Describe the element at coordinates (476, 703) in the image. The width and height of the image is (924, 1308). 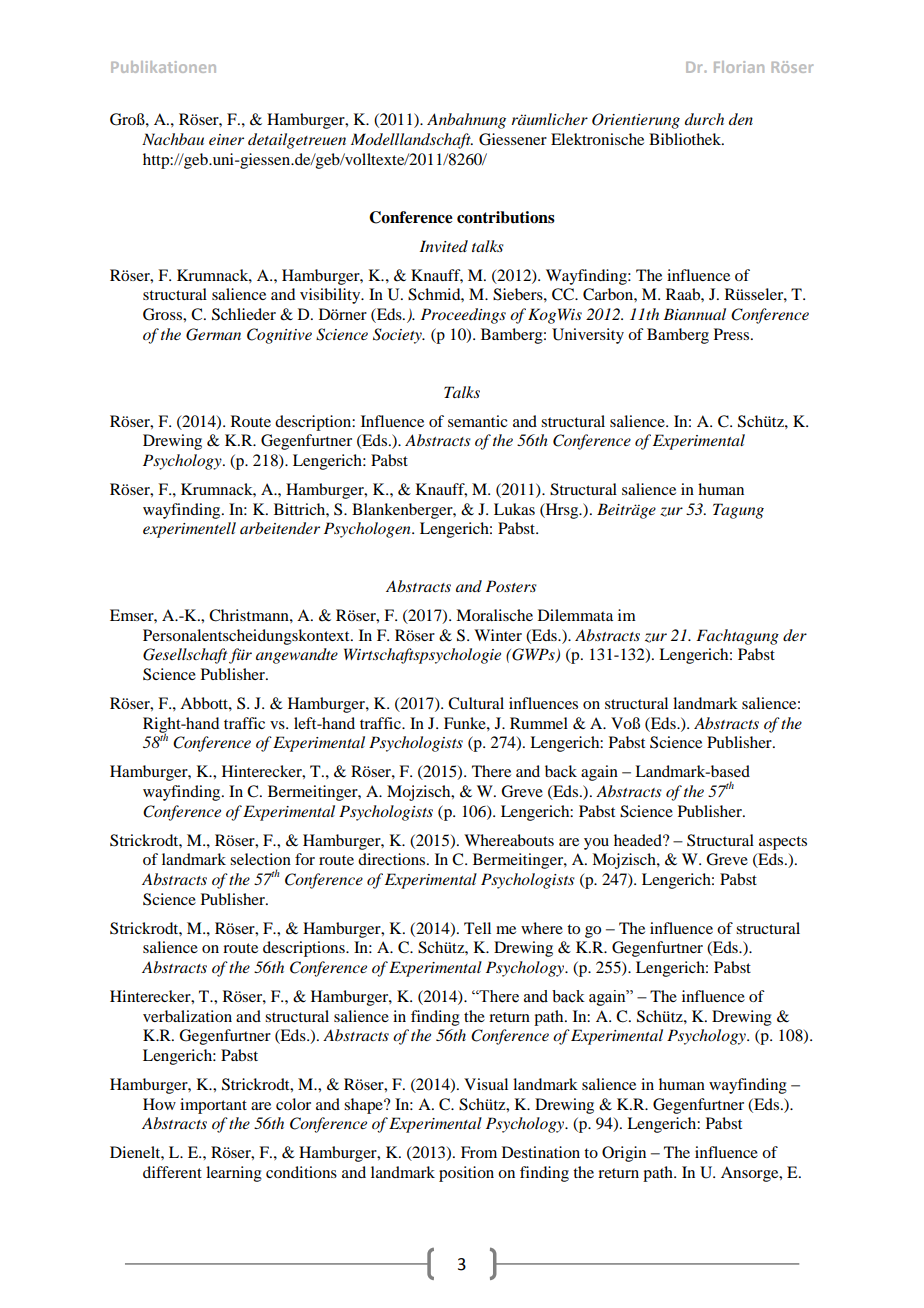
I see `Cultural` at that location.
